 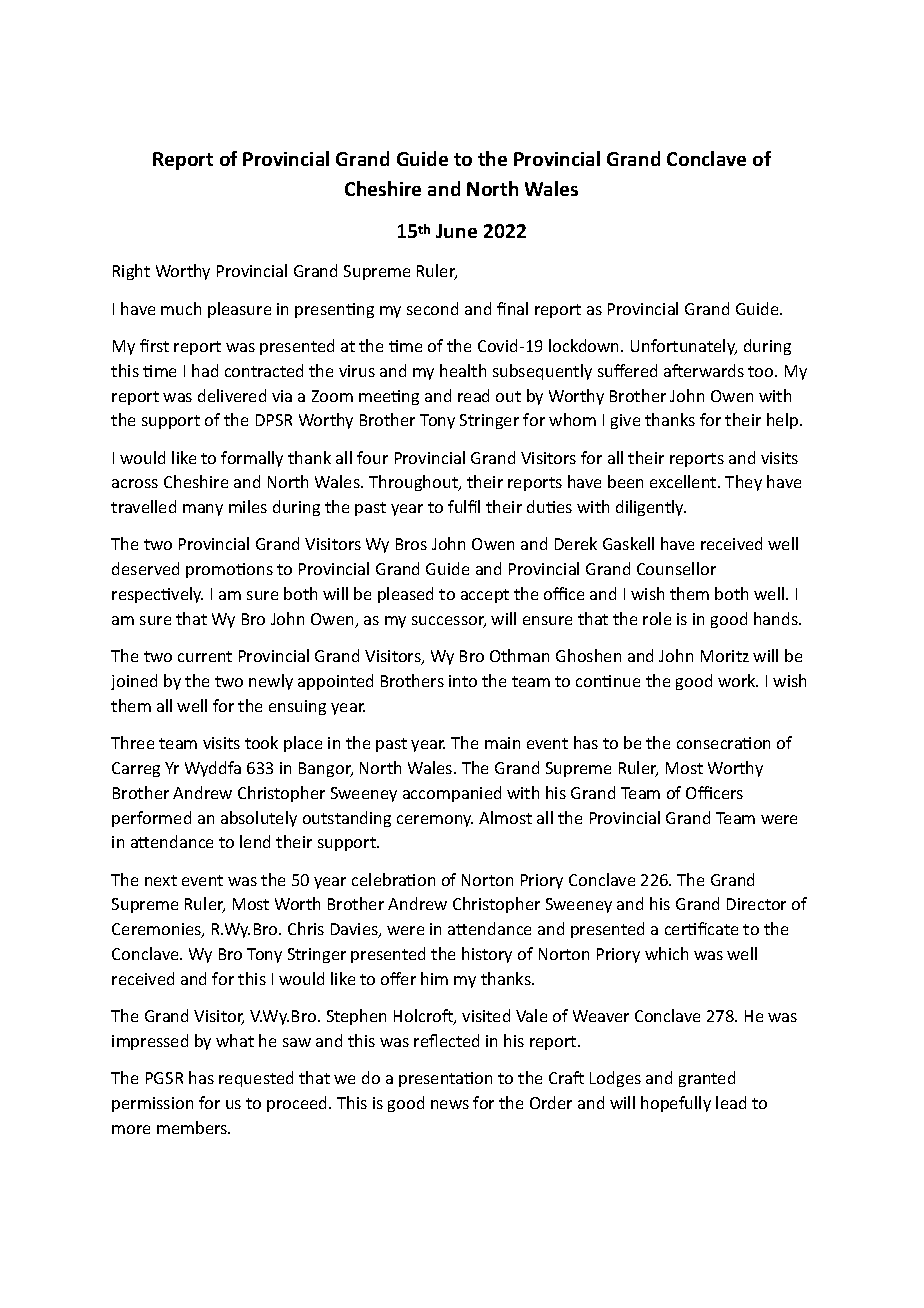 What do you see at coordinates (450, 1104) in the page?
I see `news` at bounding box center [450, 1104].
